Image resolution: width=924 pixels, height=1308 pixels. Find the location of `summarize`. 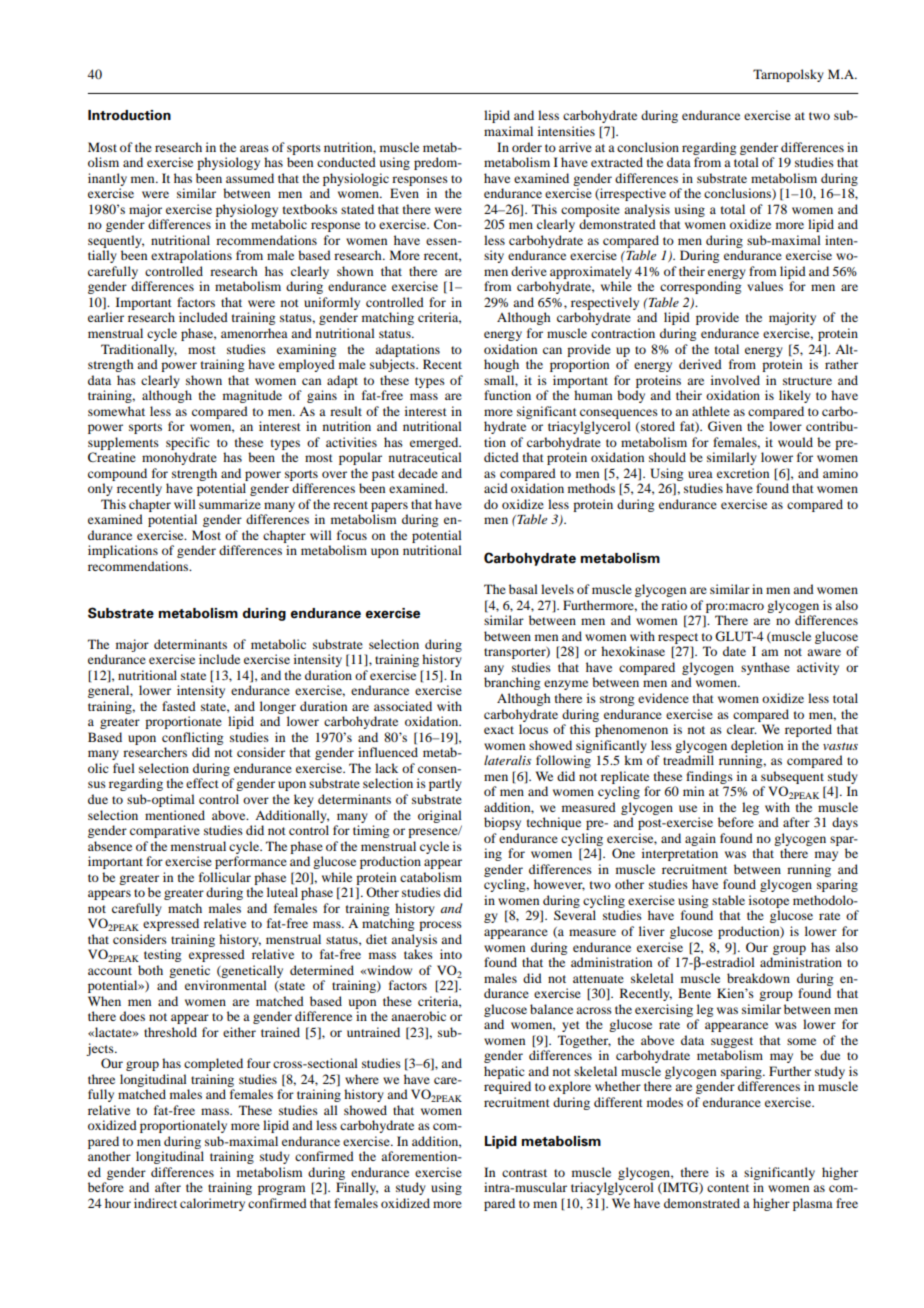

summarize is located at coordinates (230, 504).
